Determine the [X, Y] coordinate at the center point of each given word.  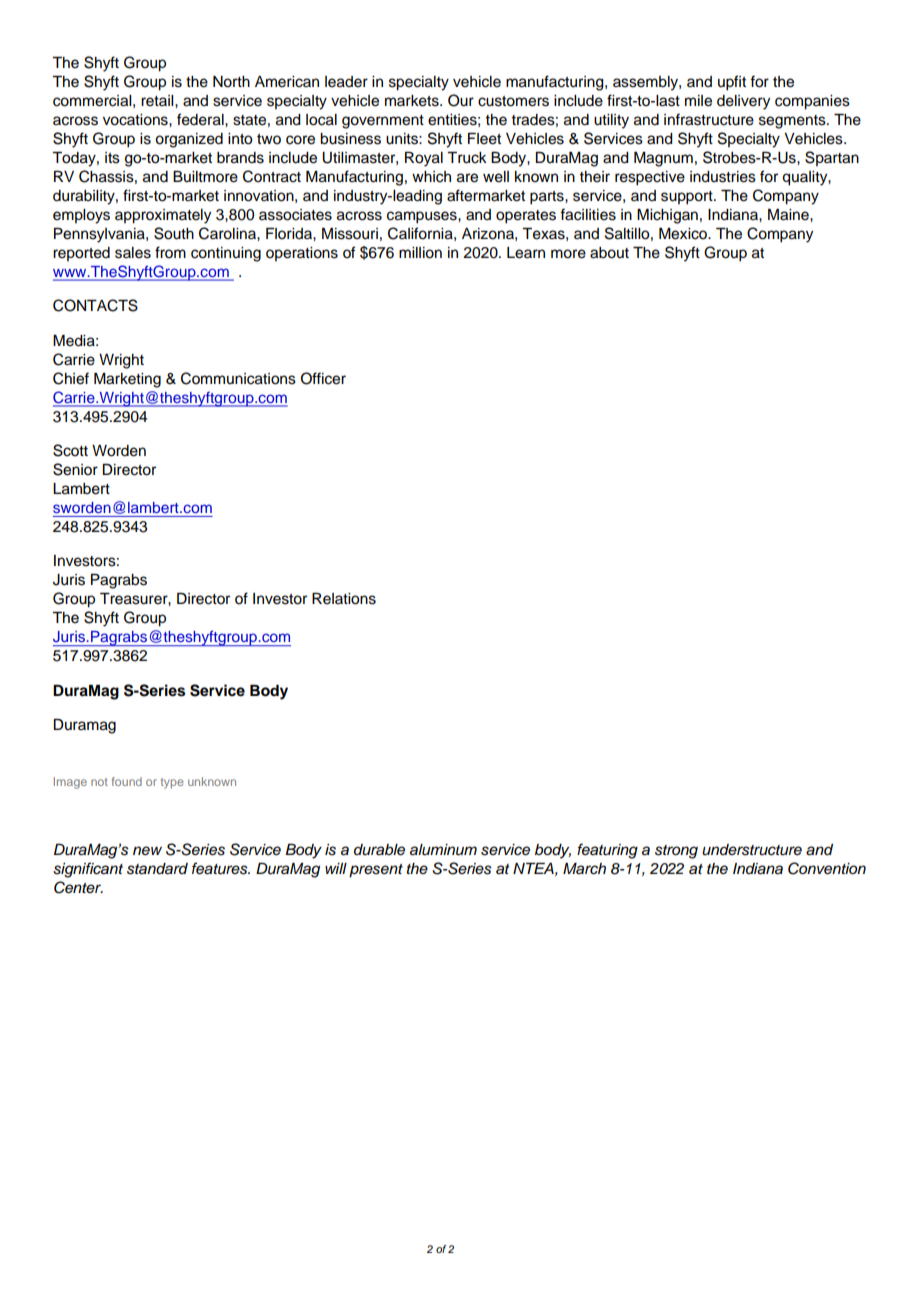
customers [513, 101]
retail [158, 101]
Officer [323, 378]
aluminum [443, 850]
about [609, 253]
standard [157, 869]
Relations [344, 599]
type [172, 783]
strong [676, 852]
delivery [743, 102]
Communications [238, 378]
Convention [827, 868]
